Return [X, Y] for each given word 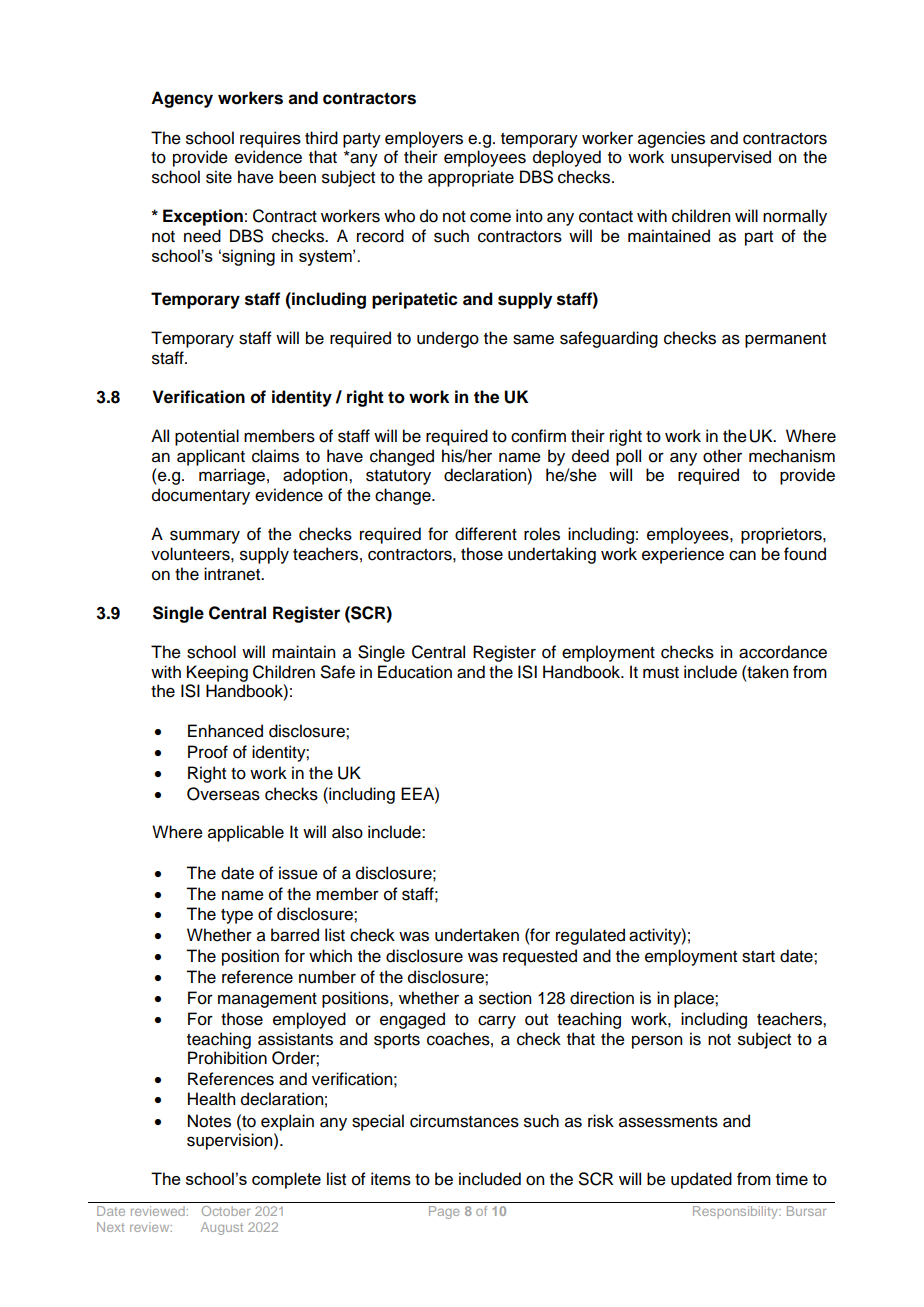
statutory [398, 477]
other [722, 456]
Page [444, 1212]
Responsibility [736, 1212]
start [758, 957]
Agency [182, 99]
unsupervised [721, 158]
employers [424, 139]
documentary [201, 496]
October [226, 1211]
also [347, 832]
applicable [246, 833]
